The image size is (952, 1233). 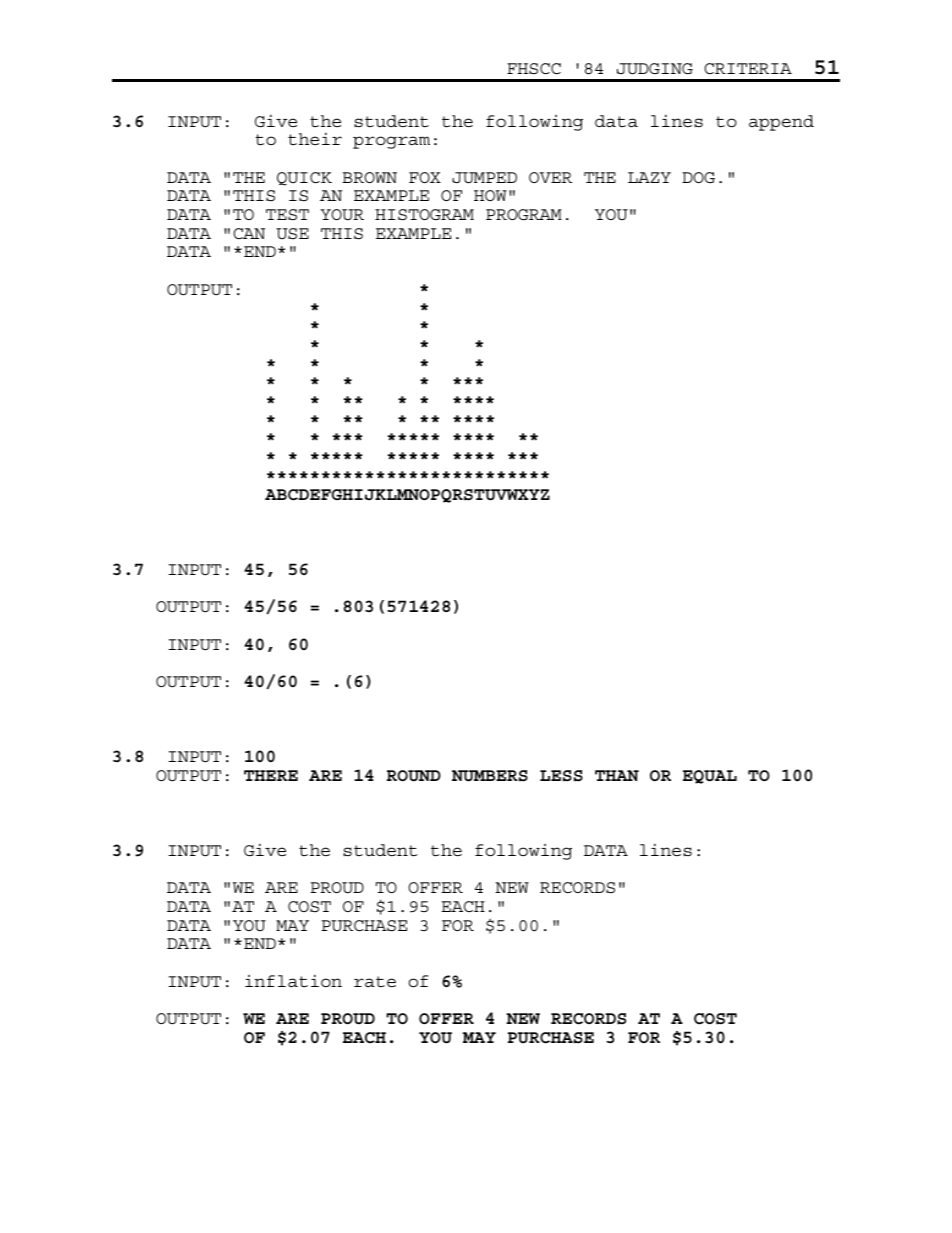 I want to click on ABCDEFGHIJKLMNOPQRSTUVWXYZ, so click(x=407, y=496).
